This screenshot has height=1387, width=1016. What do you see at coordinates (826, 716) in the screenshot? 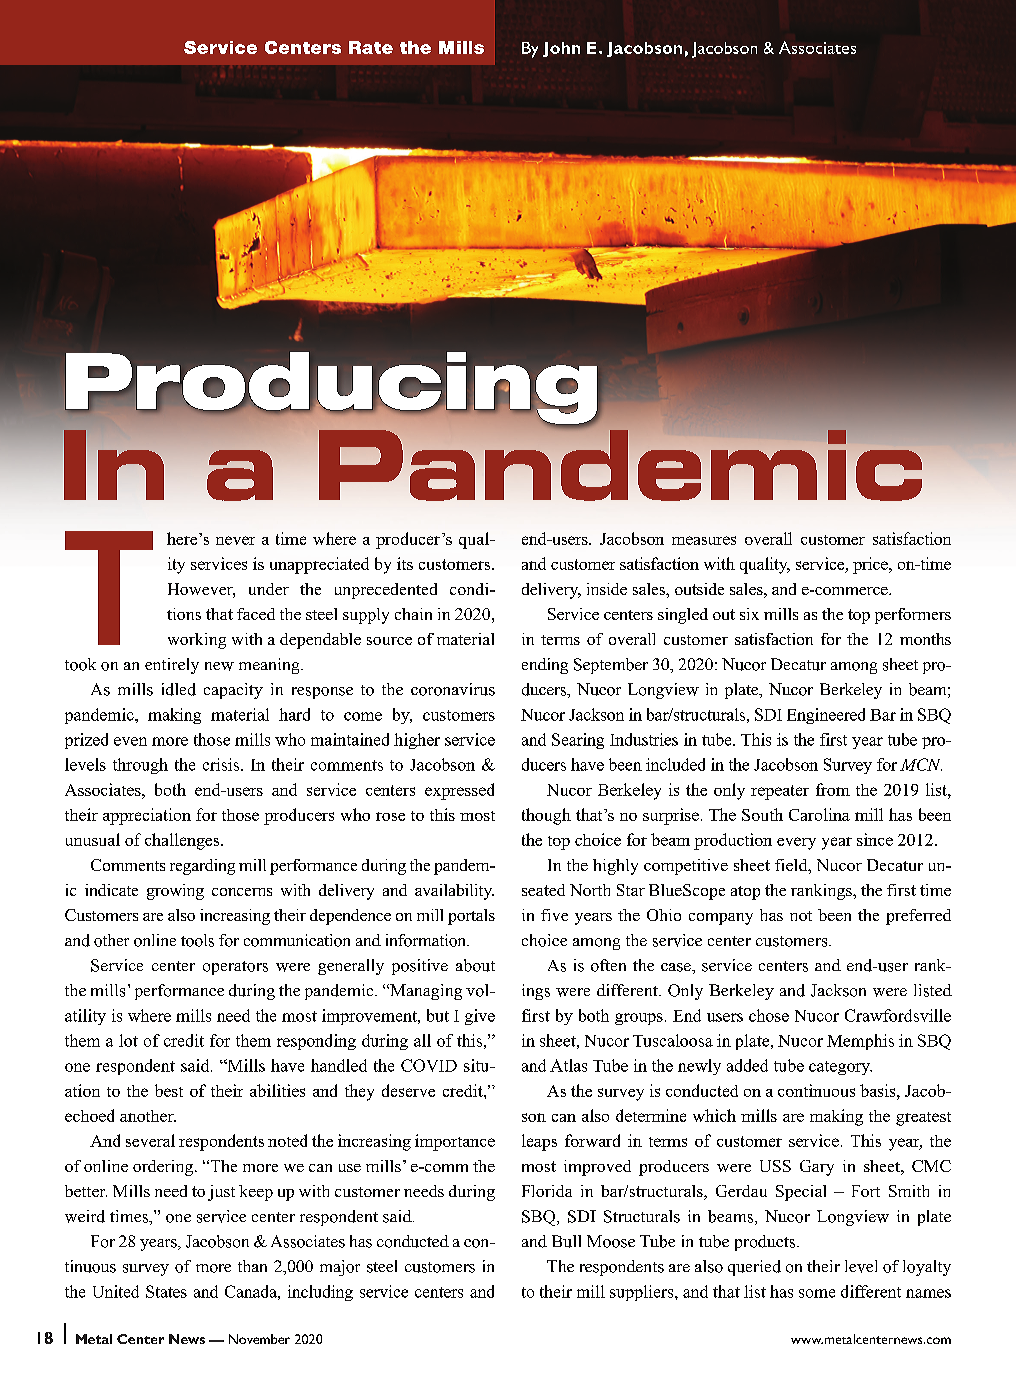
I see `Engineered` at bounding box center [826, 716].
